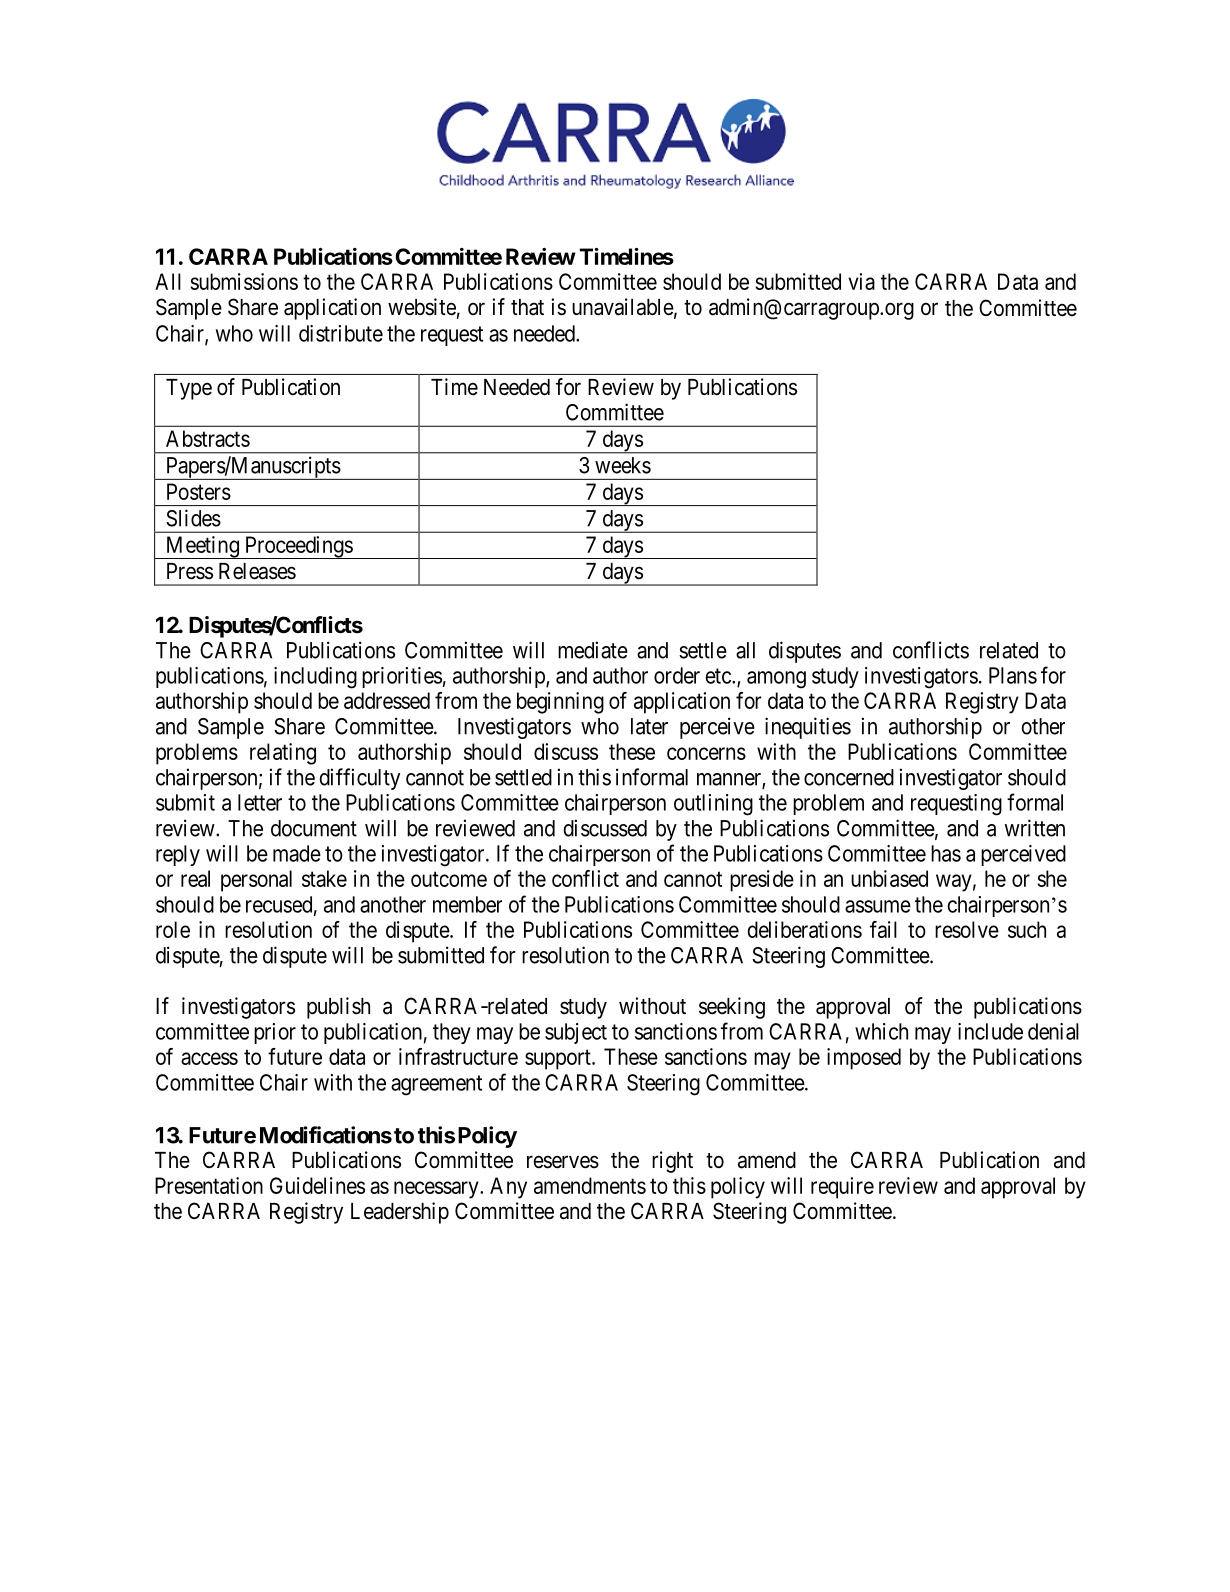  What do you see at coordinates (672, 1162) in the page?
I see `right` at bounding box center [672, 1162].
